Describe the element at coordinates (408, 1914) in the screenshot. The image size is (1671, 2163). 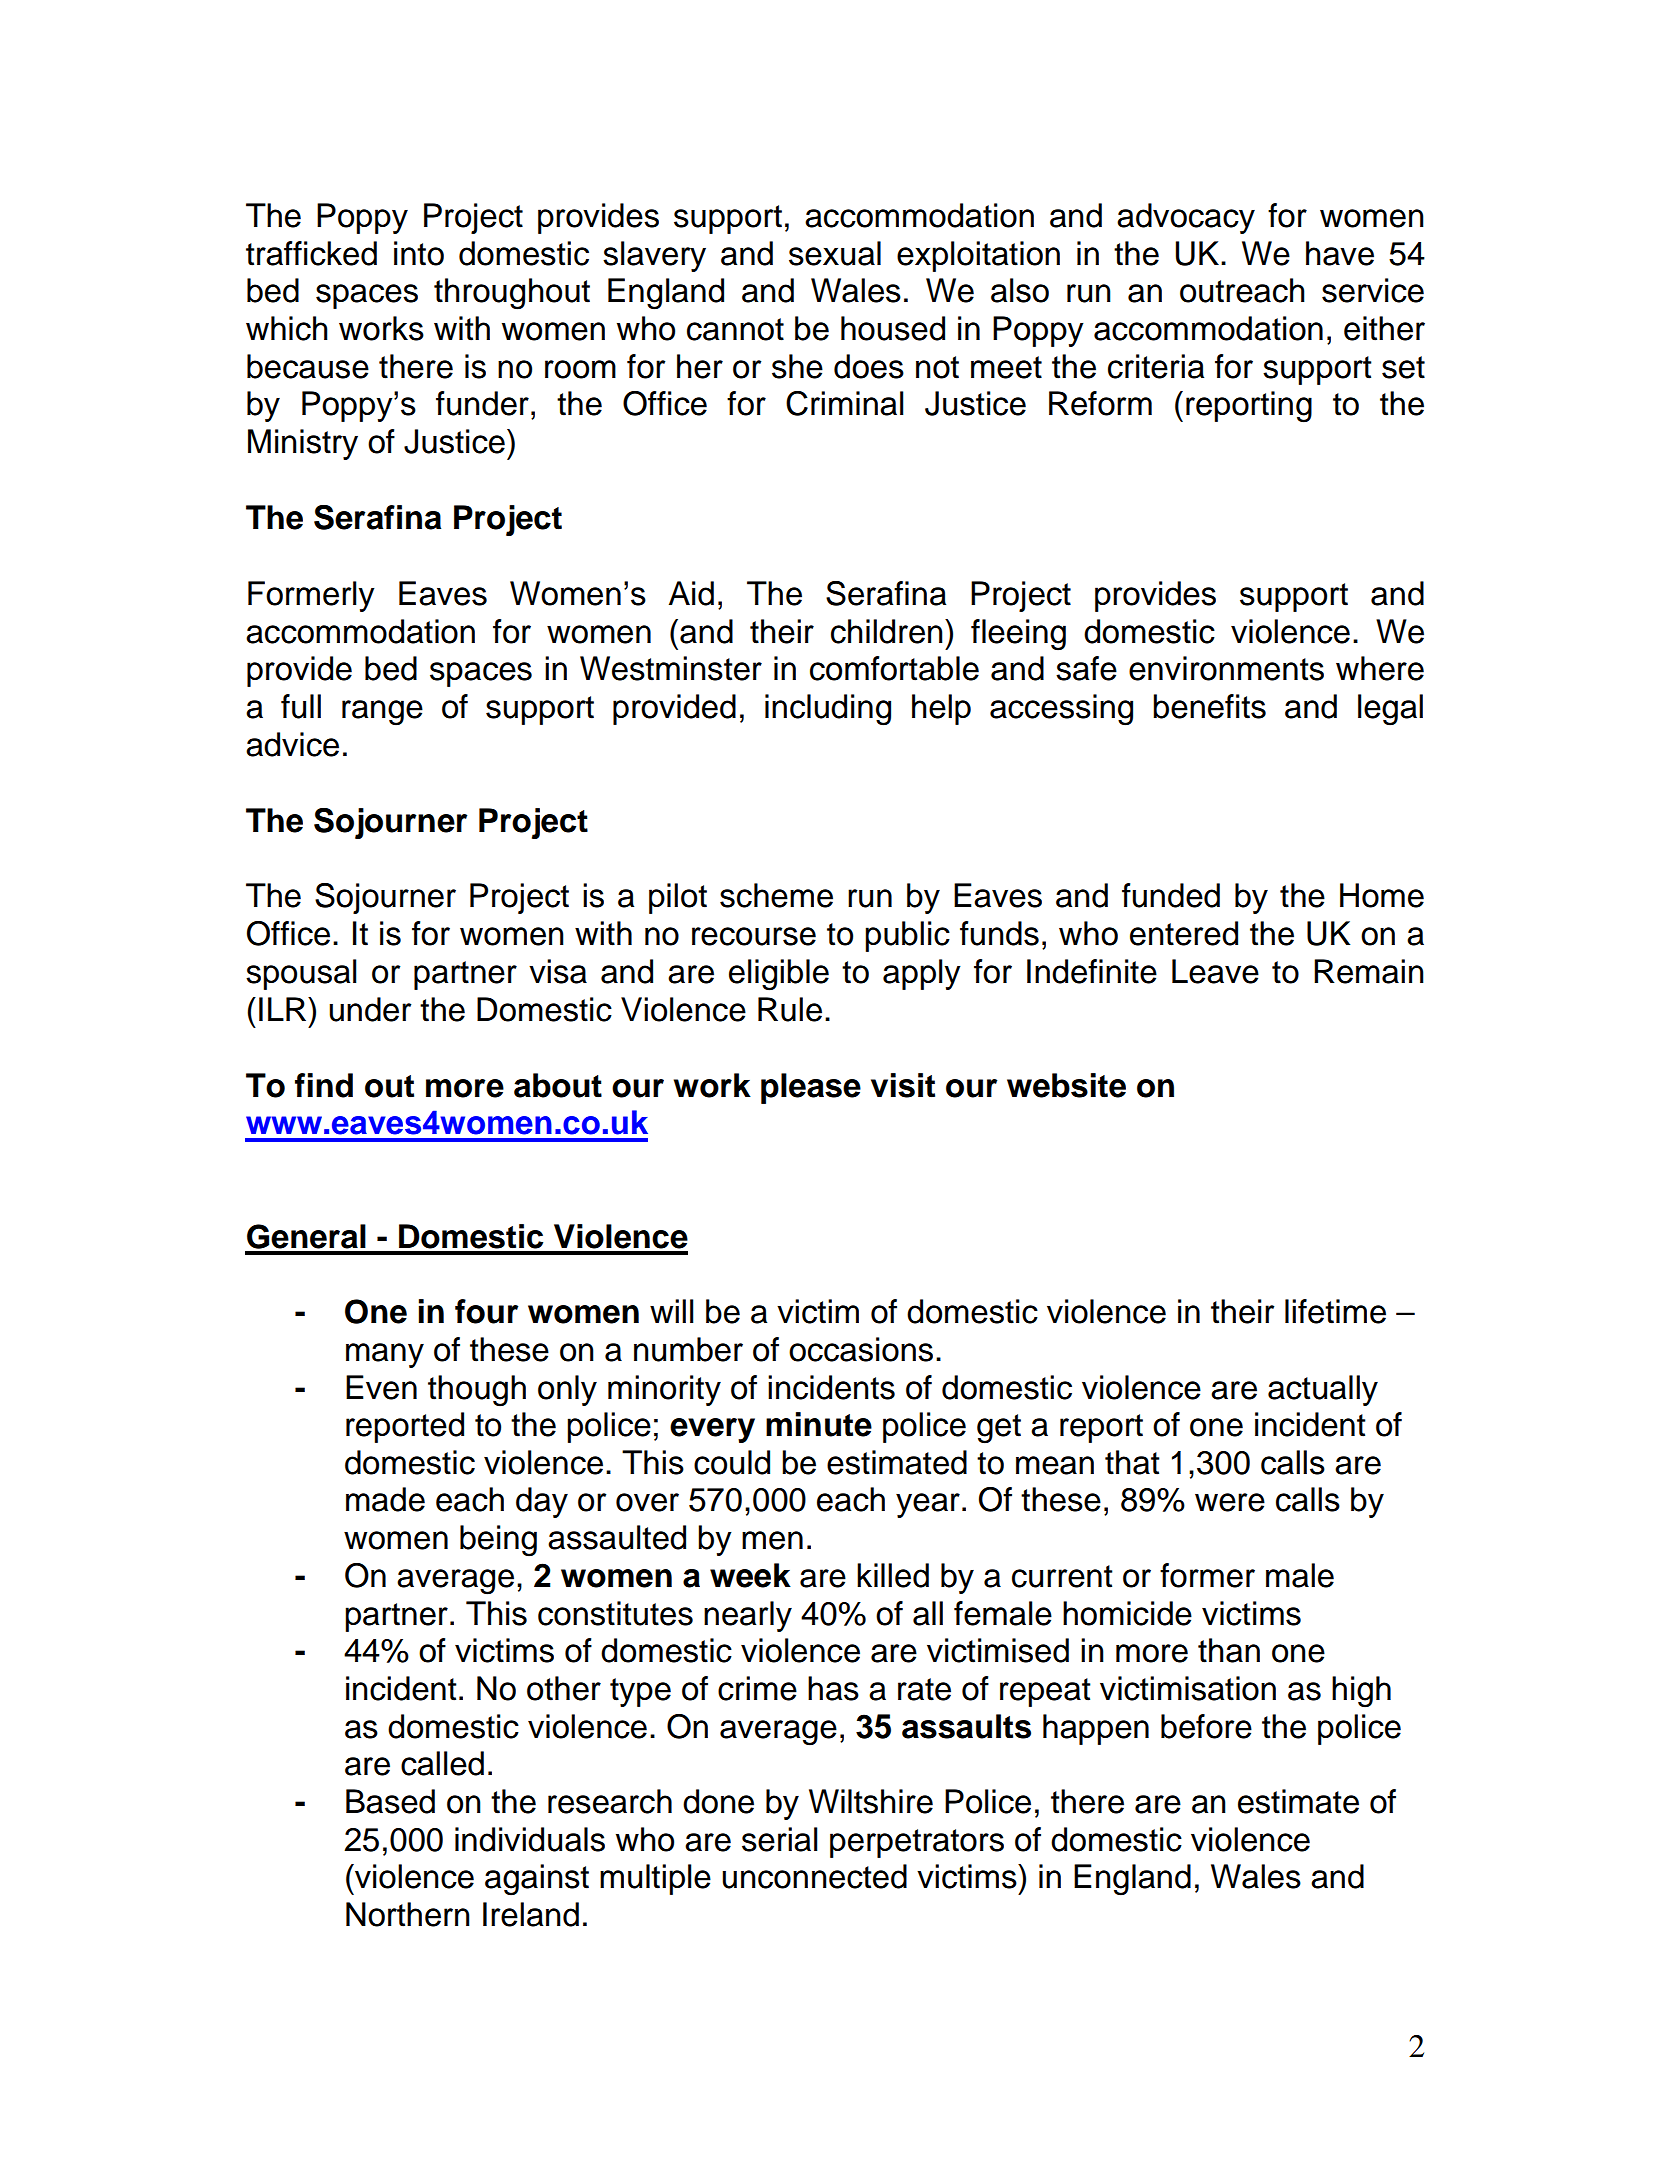
I see `Northern` at that location.
